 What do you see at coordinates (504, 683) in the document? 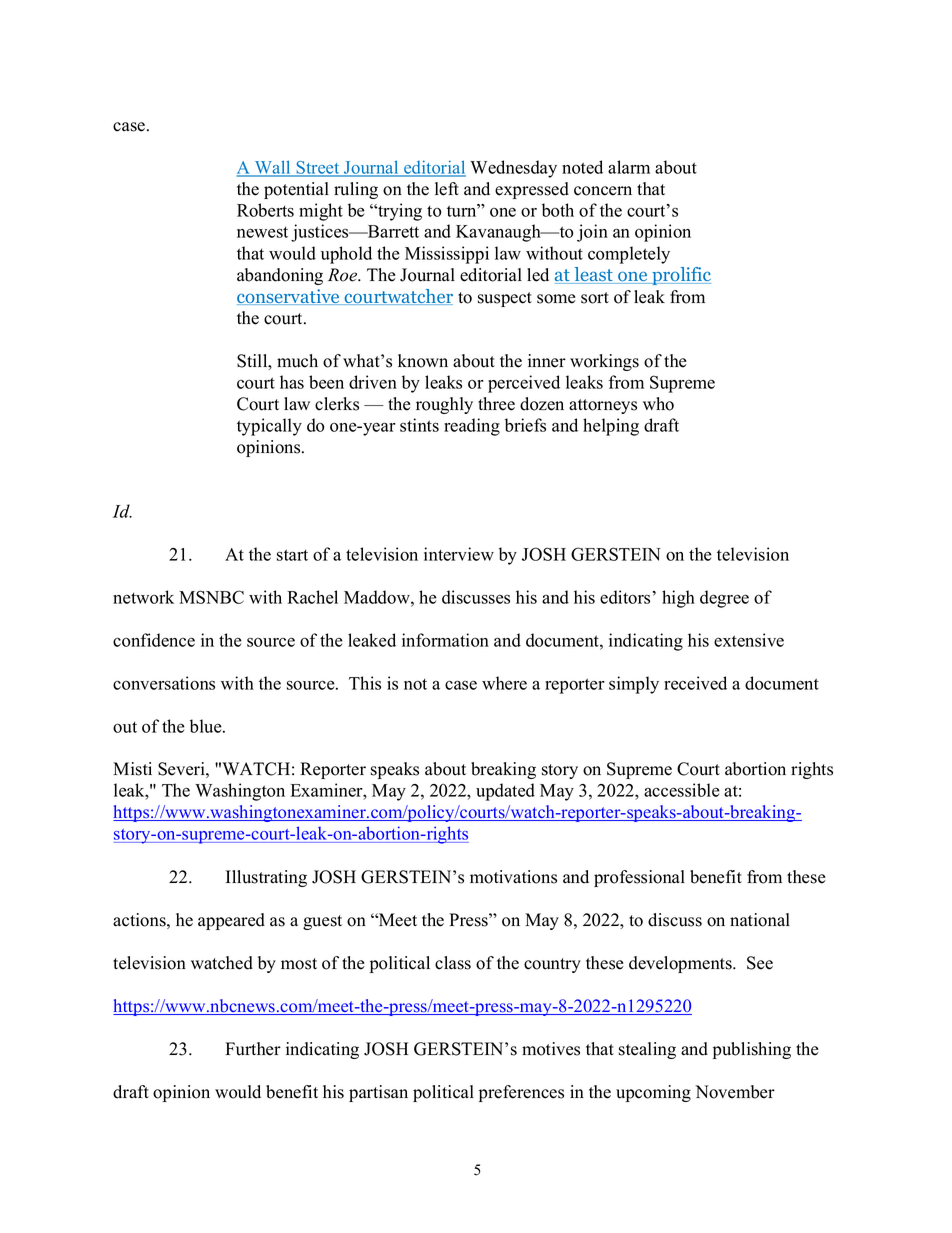
I see `where` at bounding box center [504, 683].
